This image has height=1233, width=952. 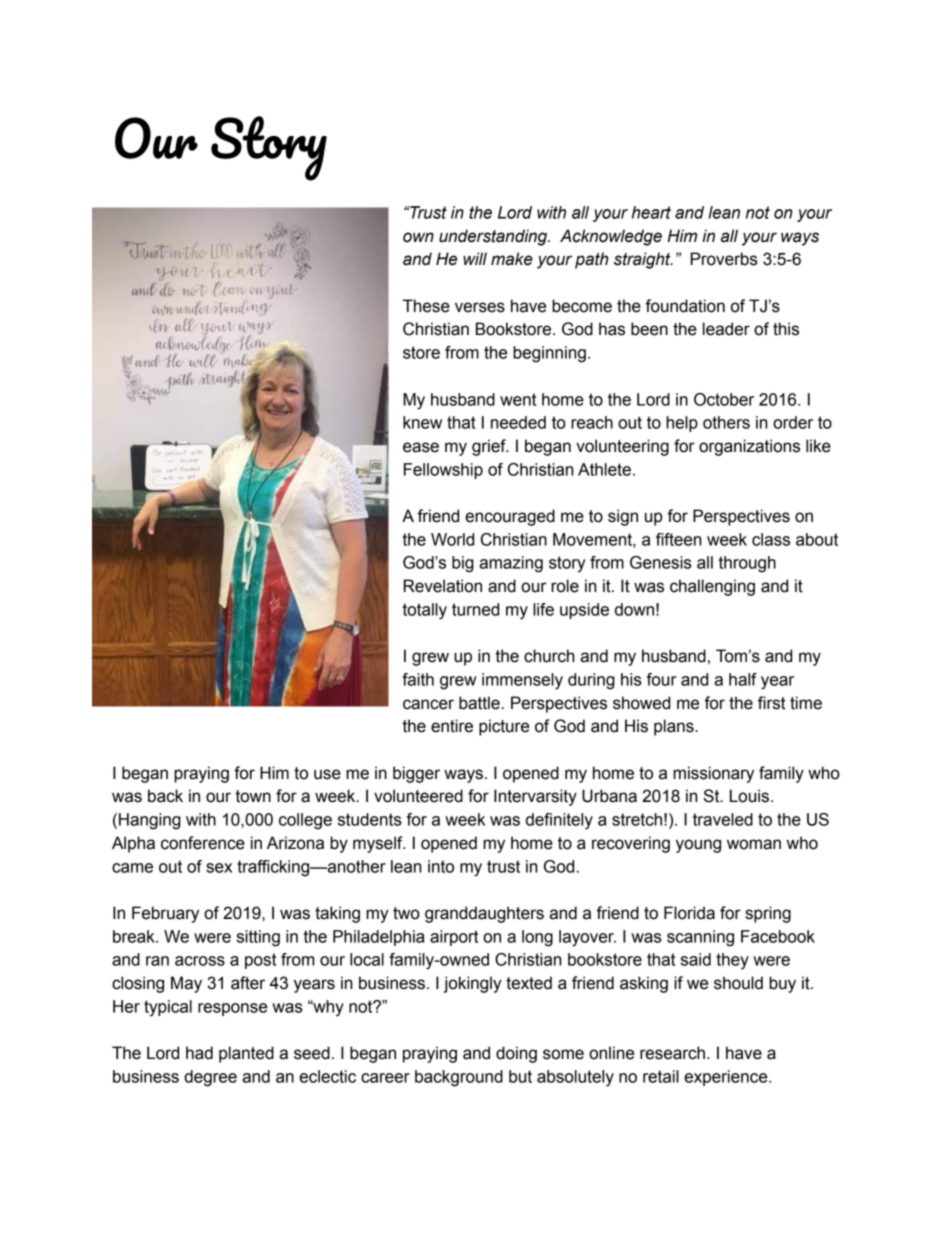 What do you see at coordinates (724, 259) in the image?
I see `Proverbs` at bounding box center [724, 259].
